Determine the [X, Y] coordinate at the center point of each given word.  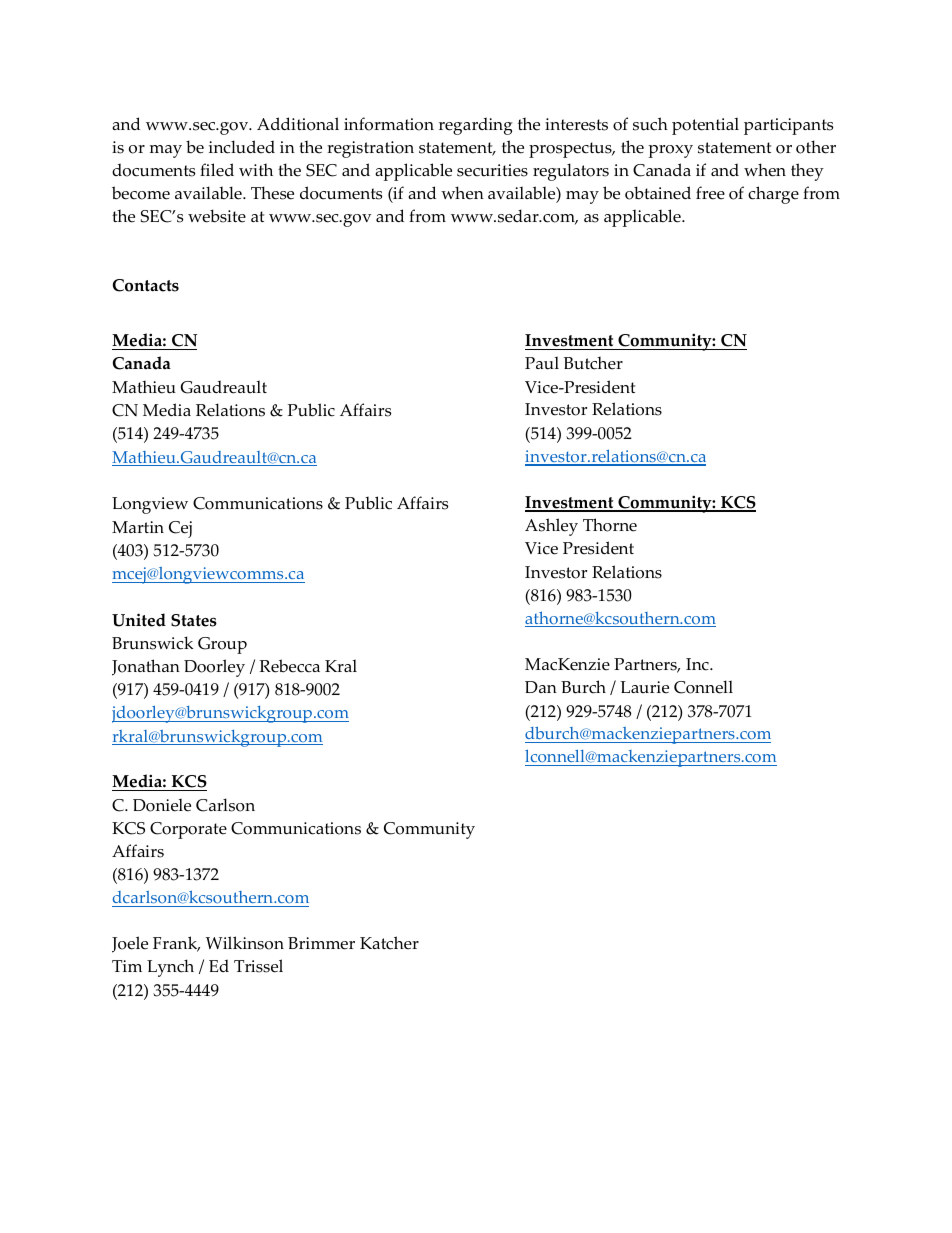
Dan [541, 687]
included [242, 147]
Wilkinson [245, 943]
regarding [476, 126]
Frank [176, 944]
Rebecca [289, 666]
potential [705, 126]
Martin [138, 527]
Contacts [146, 285]
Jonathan [146, 667]
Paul [542, 363]
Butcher [593, 363]
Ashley [551, 527]
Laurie [644, 687]
